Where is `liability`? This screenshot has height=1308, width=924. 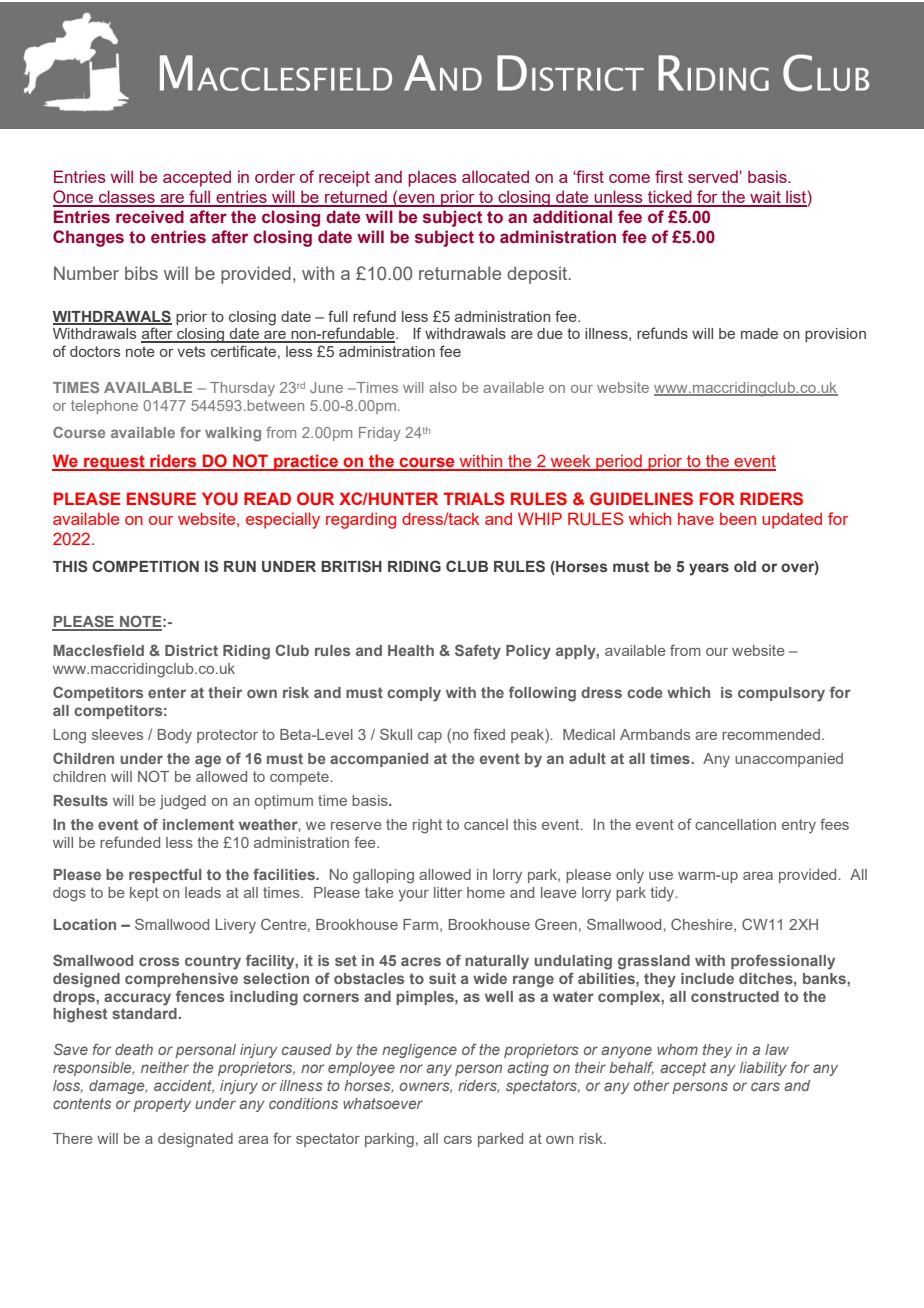
liability is located at coordinates (763, 1069).
